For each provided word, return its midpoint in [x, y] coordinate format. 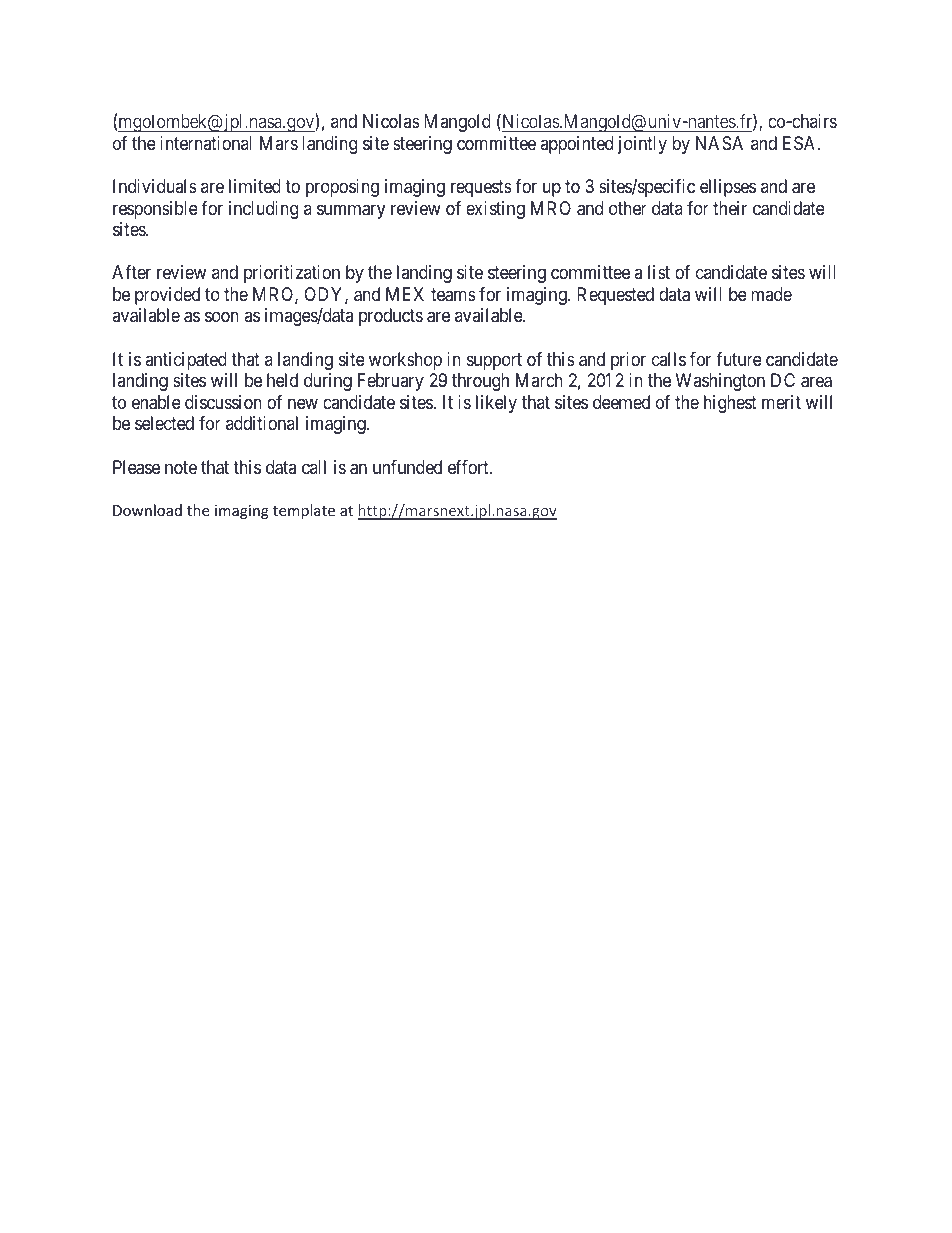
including [263, 210]
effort [469, 467]
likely [496, 404]
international [206, 143]
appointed [576, 145]
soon [222, 317]
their [730, 208]
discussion [223, 402]
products [391, 317]
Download [147, 510]
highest [730, 404]
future [739, 359]
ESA [801, 143]
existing [495, 210]
